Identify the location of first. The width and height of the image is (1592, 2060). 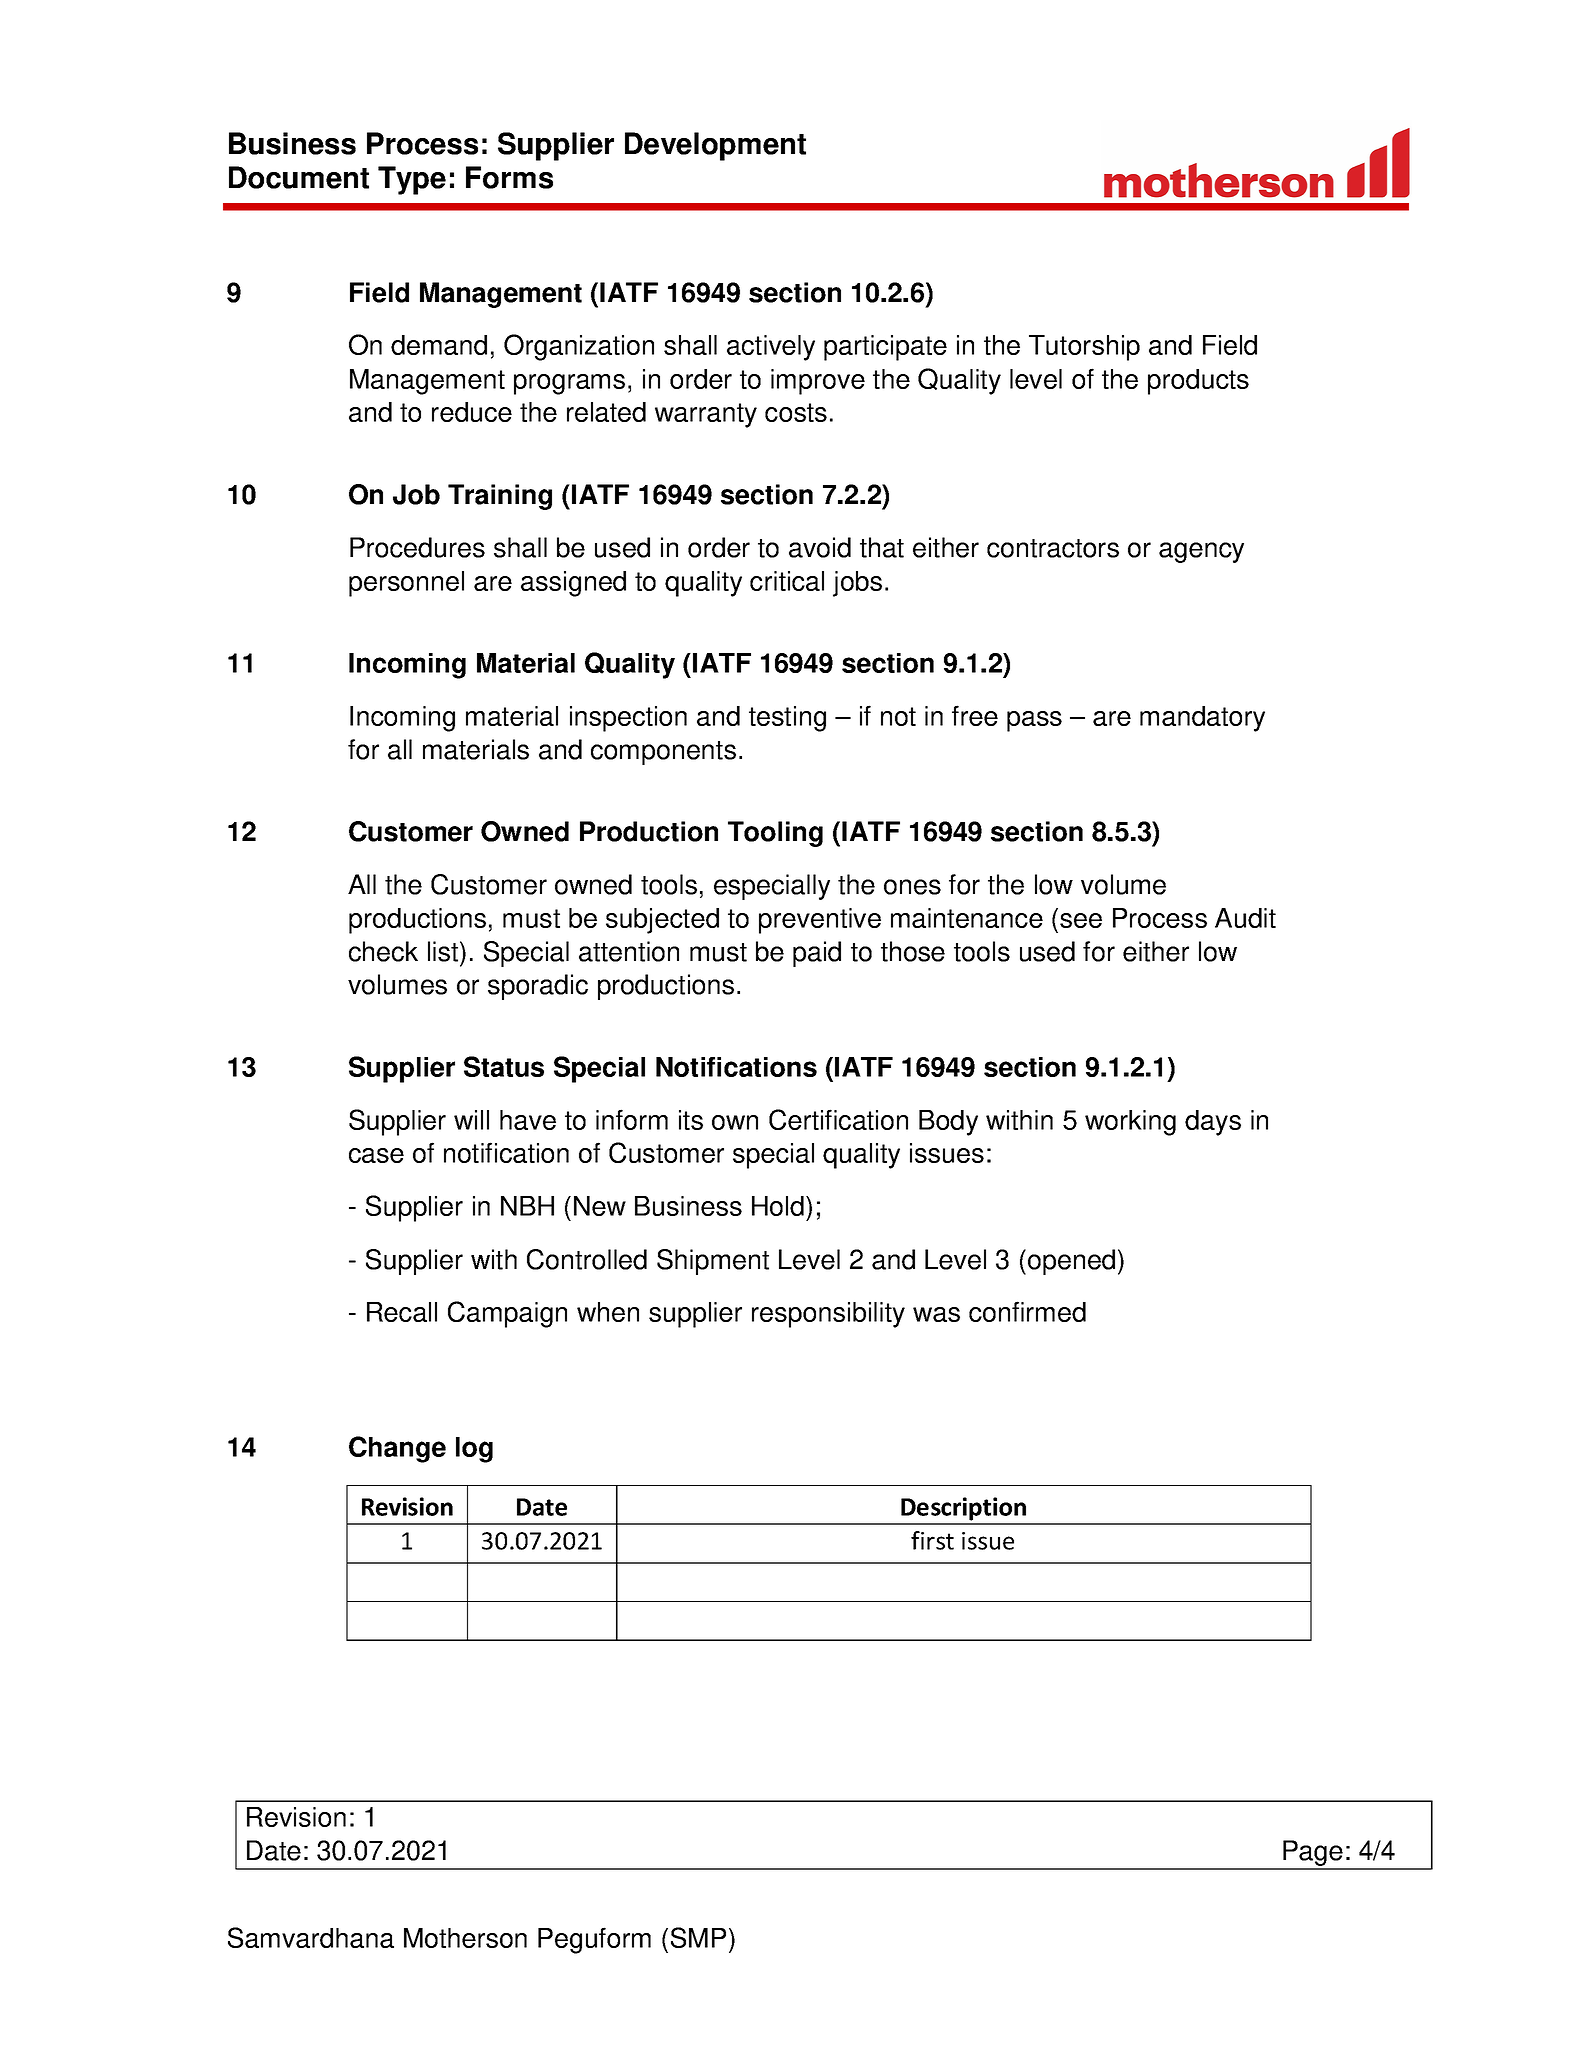
(932, 1540).
